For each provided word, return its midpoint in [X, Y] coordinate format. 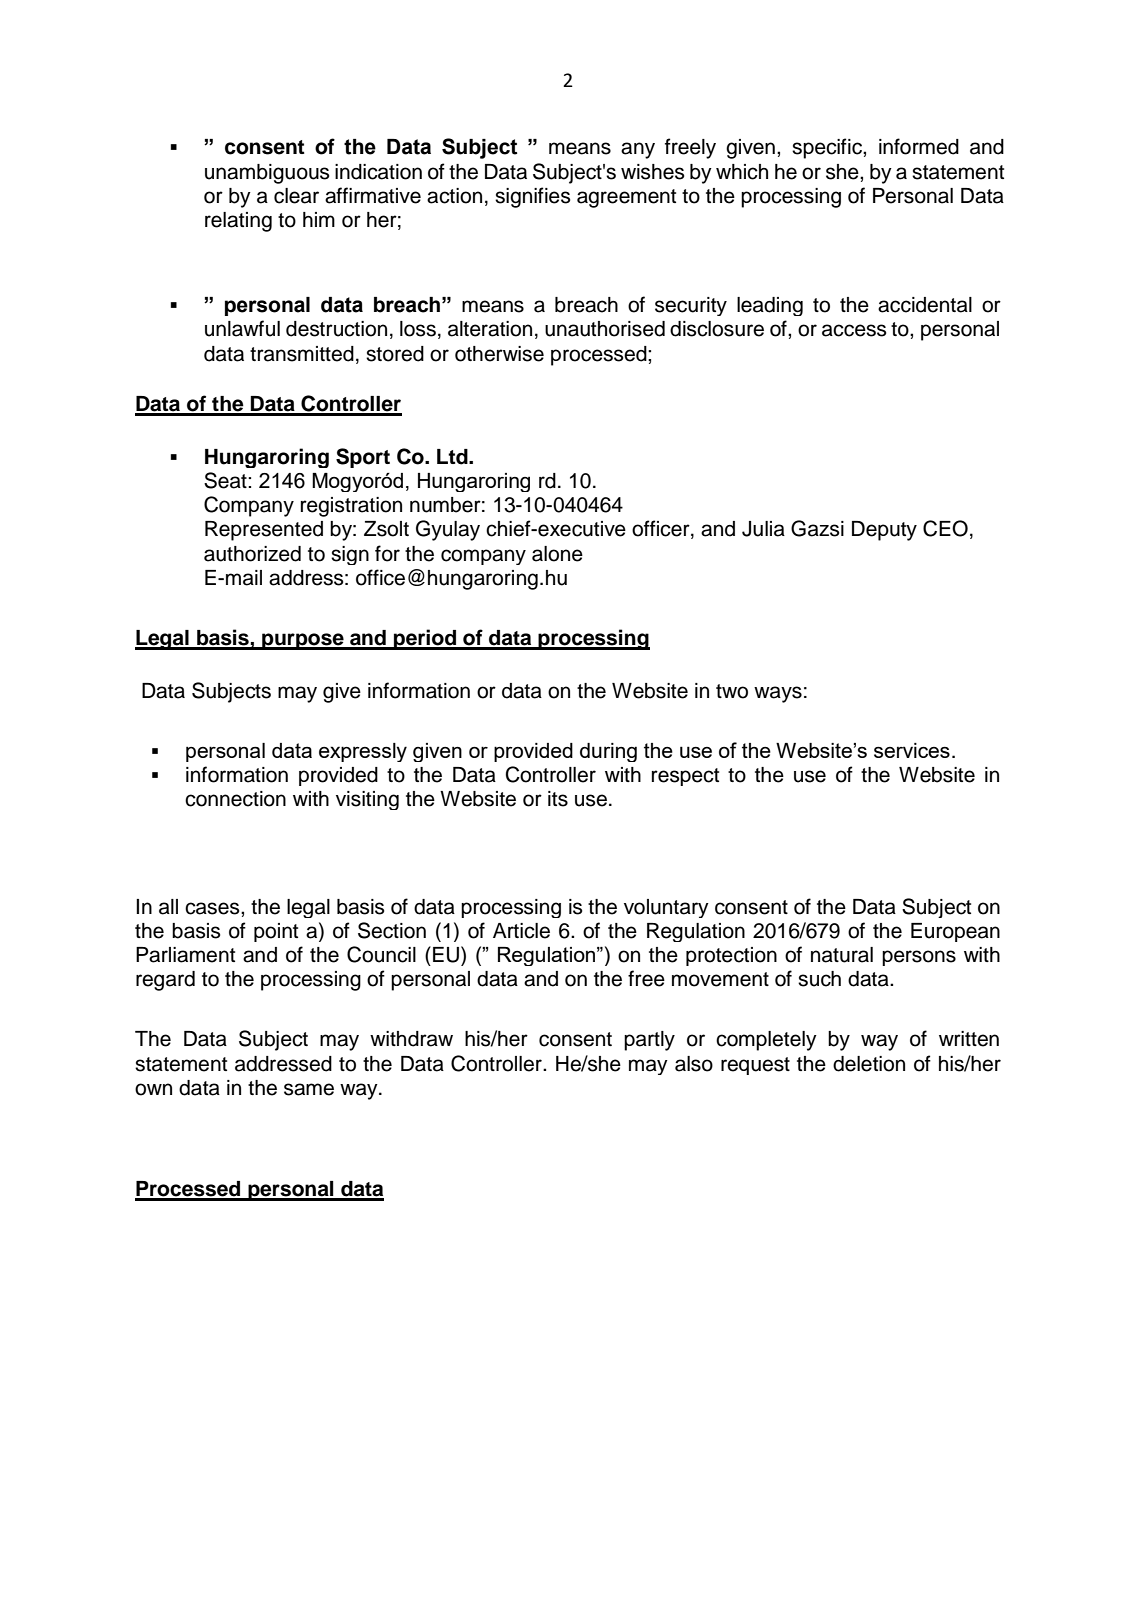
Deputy [884, 531]
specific [828, 148]
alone [557, 554]
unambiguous [267, 174]
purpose [303, 641]
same [309, 1089]
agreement [626, 198]
